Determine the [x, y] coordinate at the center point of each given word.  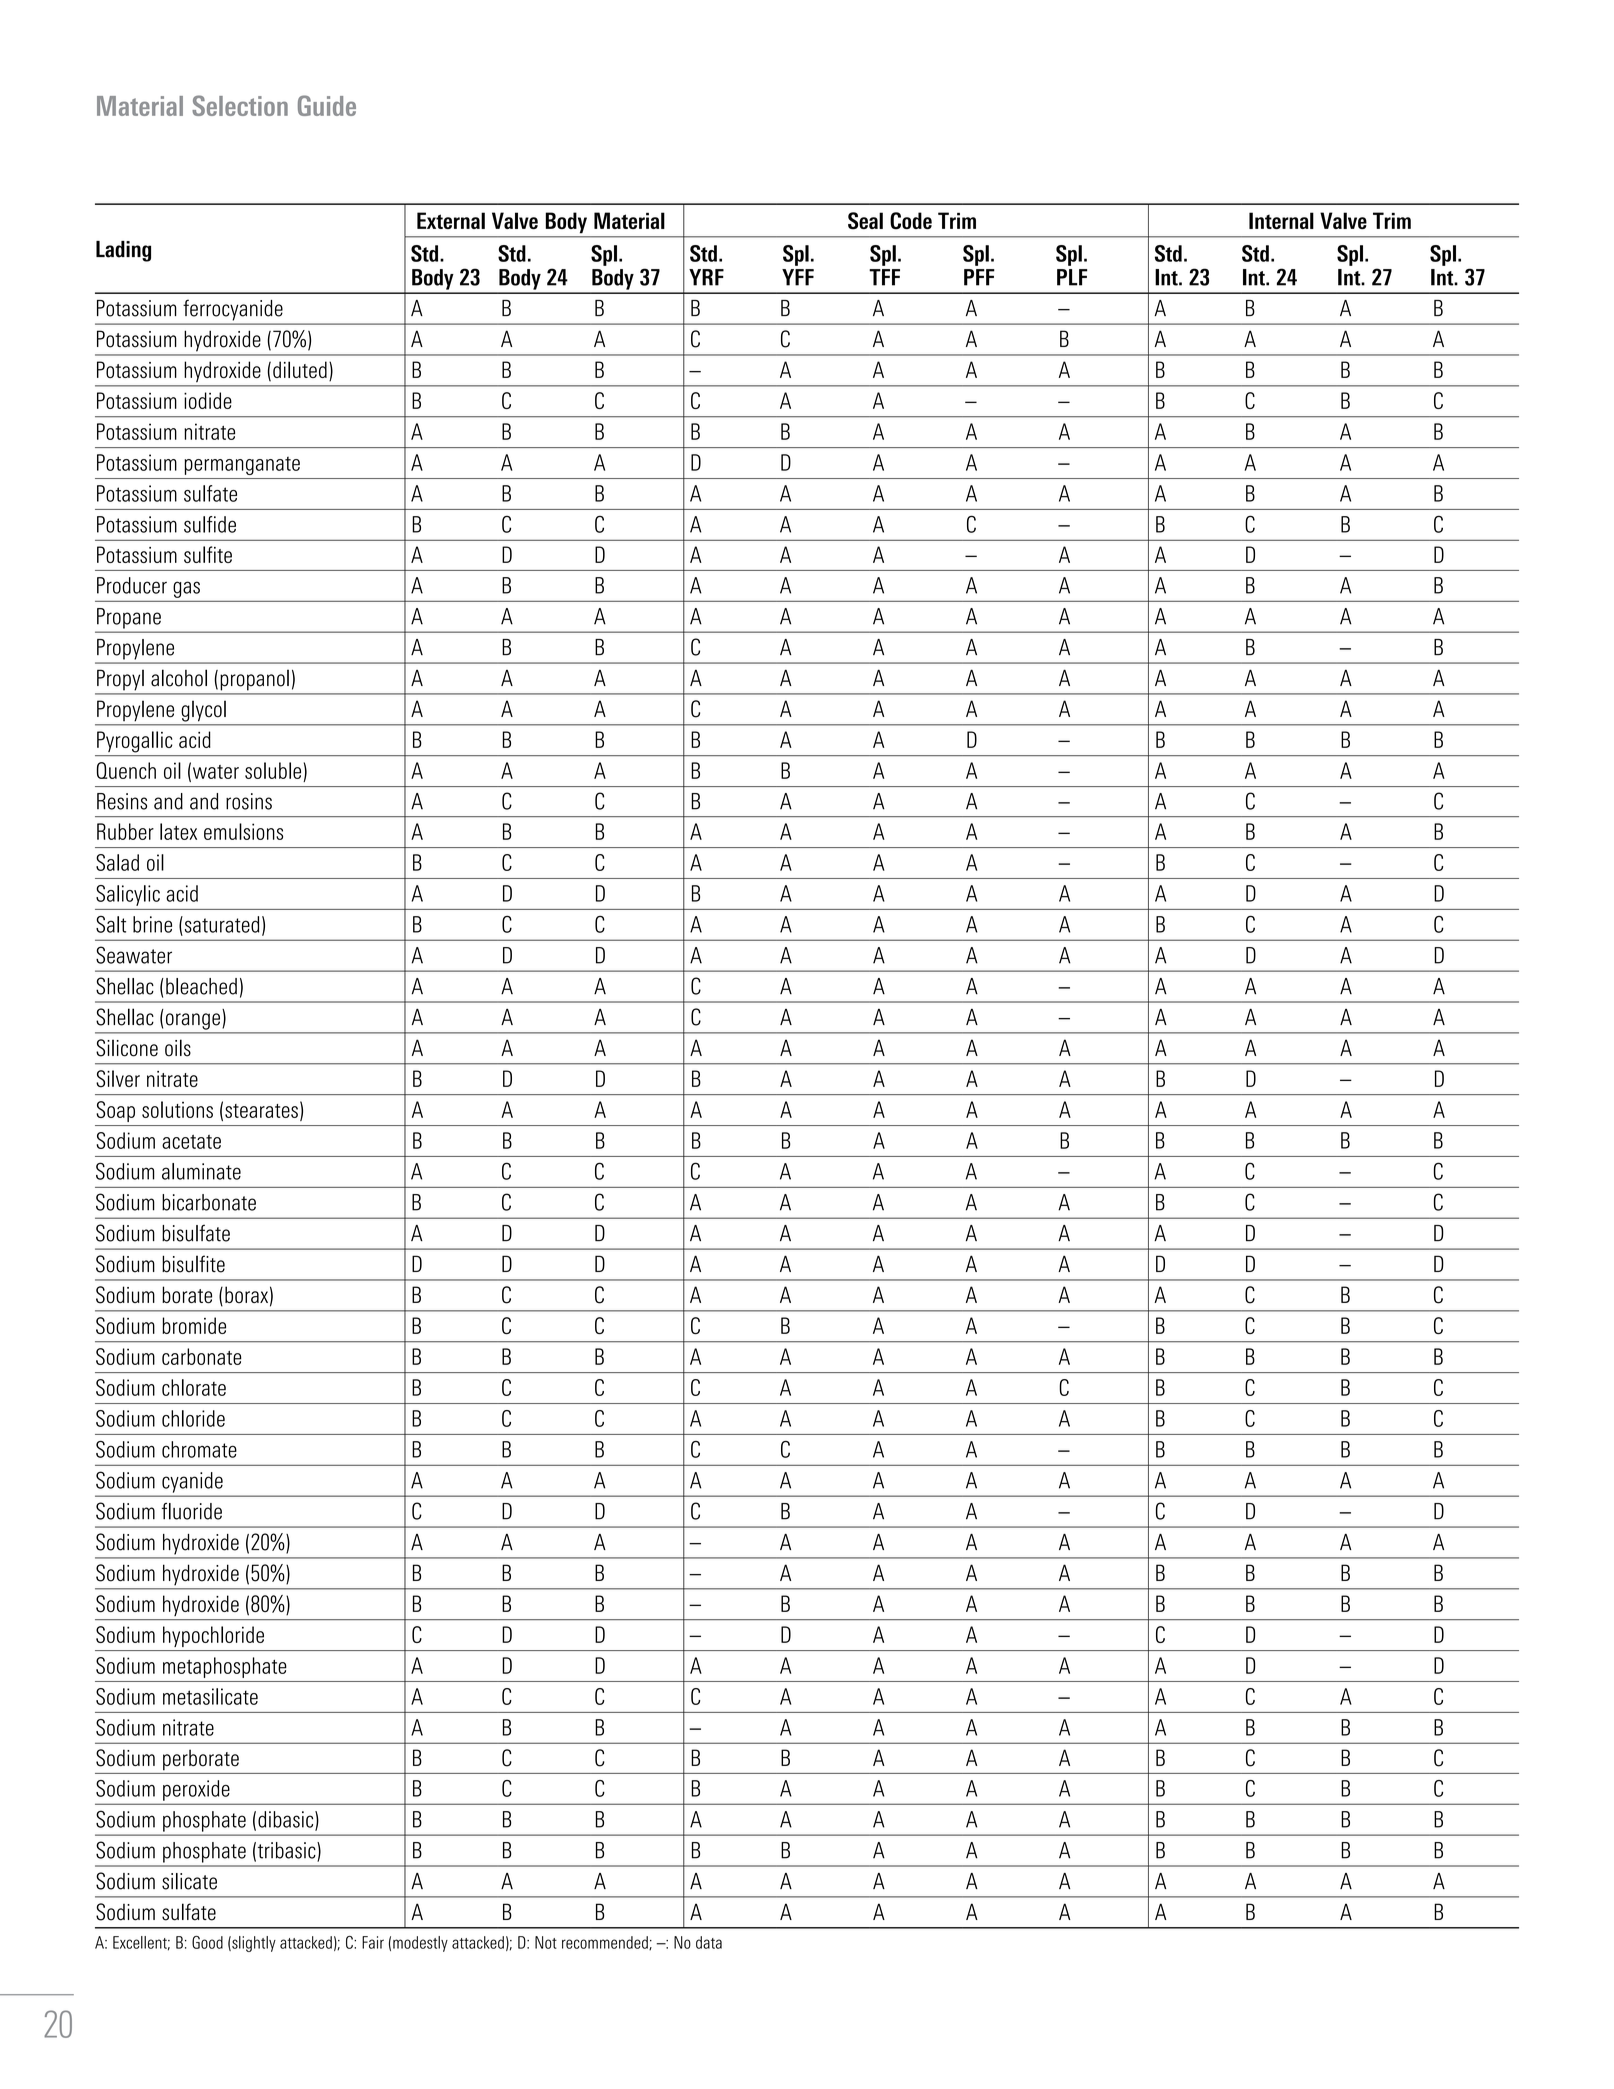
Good [207, 1942]
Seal [865, 221]
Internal [1281, 220]
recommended [606, 1943]
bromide [194, 1325]
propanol [255, 680]
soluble [273, 770]
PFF [979, 277]
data [709, 1942]
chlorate [194, 1387]
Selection [240, 105]
